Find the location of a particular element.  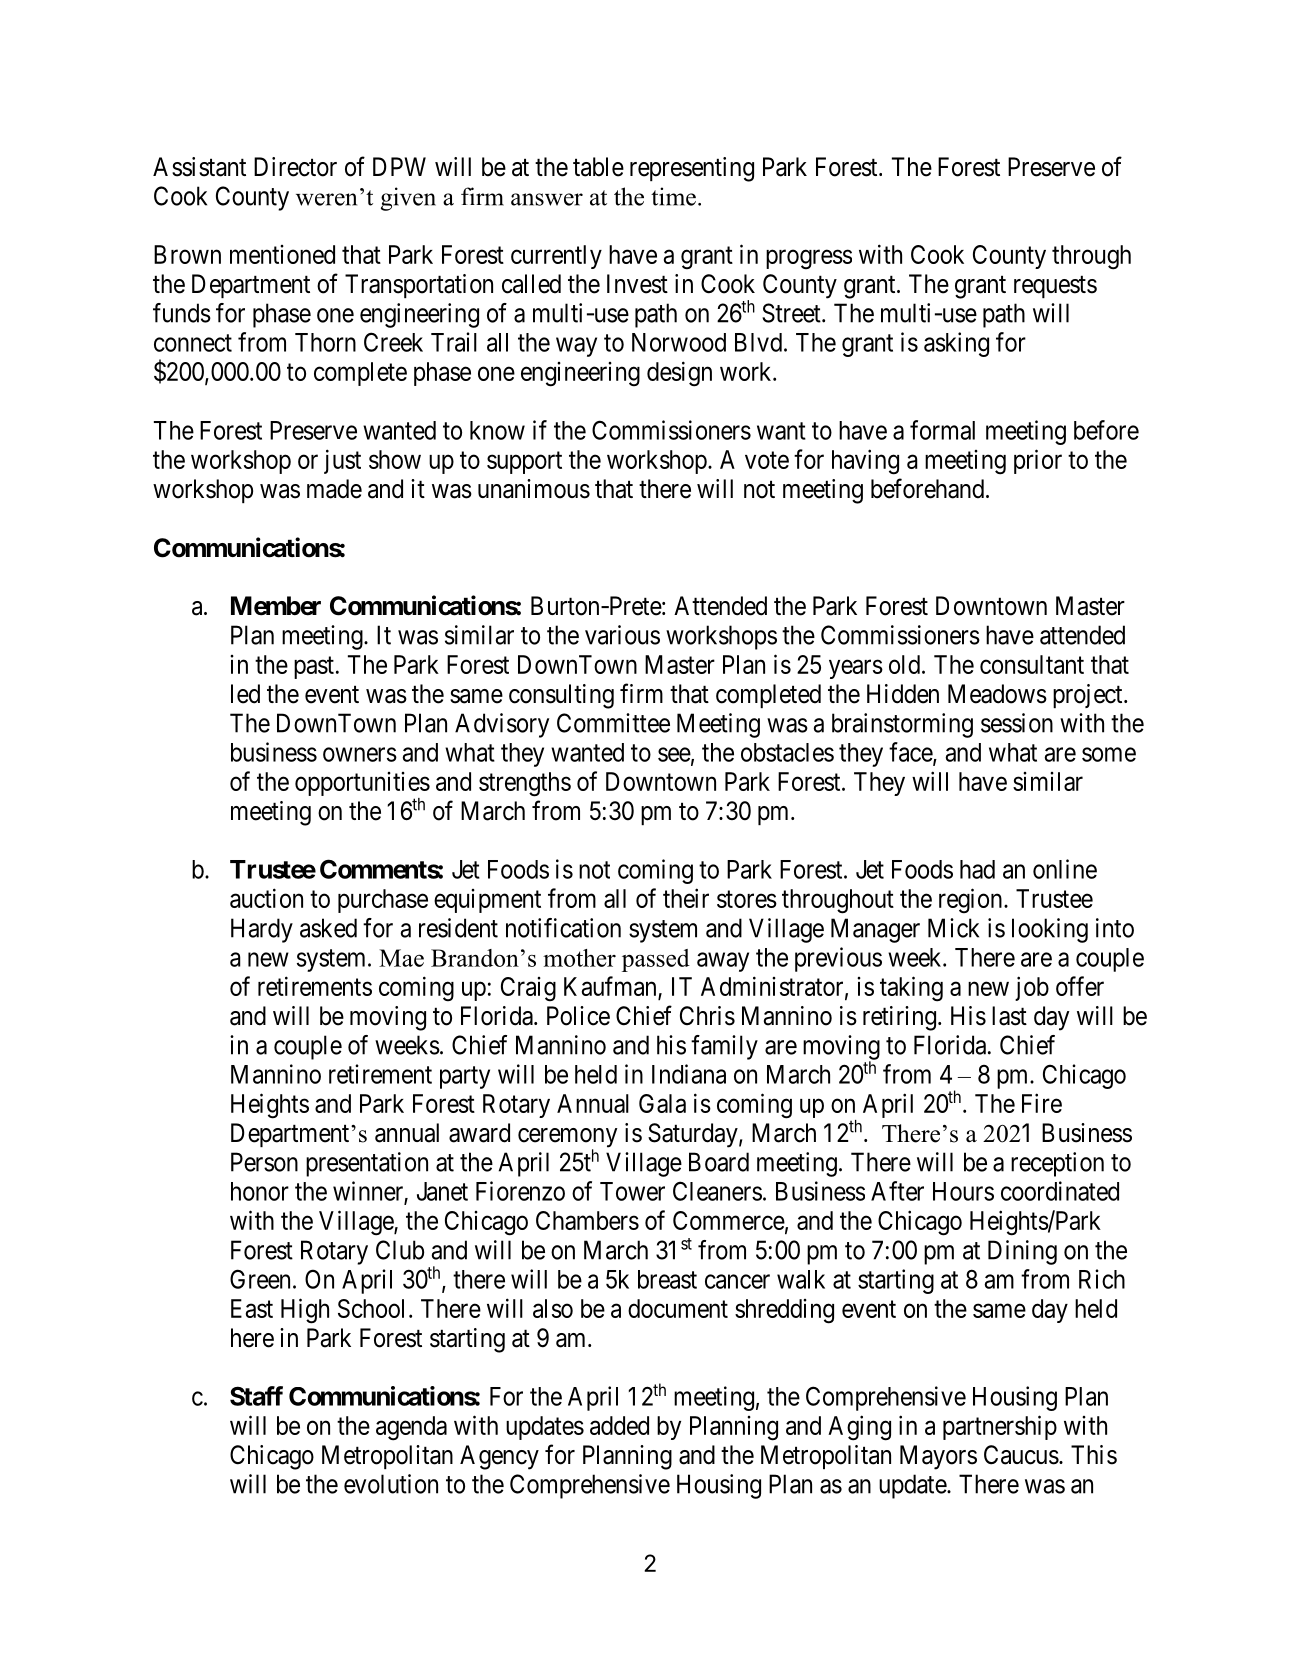

added is located at coordinates (619, 1425).
